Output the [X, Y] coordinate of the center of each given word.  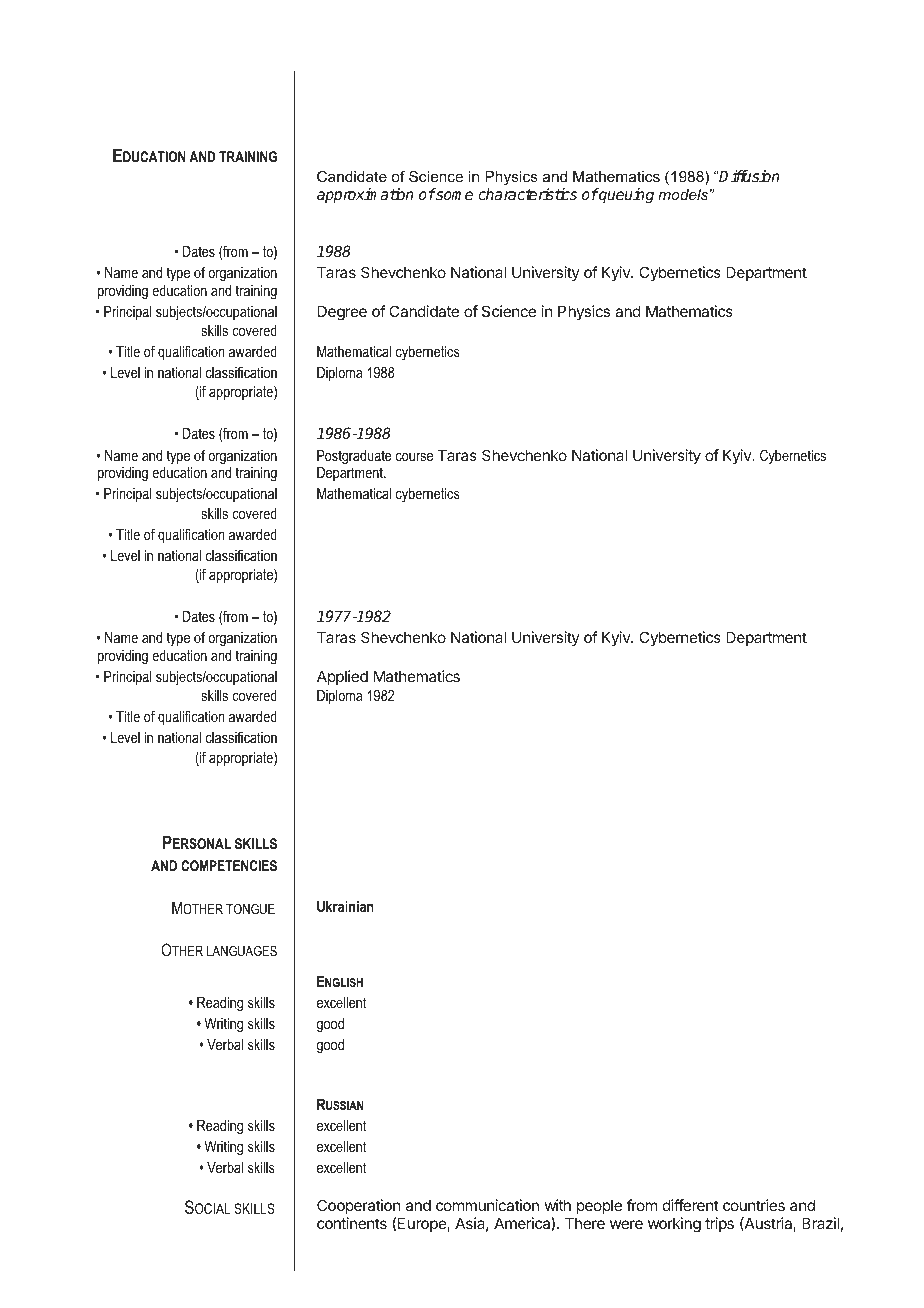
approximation [365, 196]
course [414, 457]
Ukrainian [345, 906]
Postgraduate [354, 457]
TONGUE [250, 909]
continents [352, 1223]
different [691, 1205]
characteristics [527, 194]
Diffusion [749, 176]
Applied [342, 677]
